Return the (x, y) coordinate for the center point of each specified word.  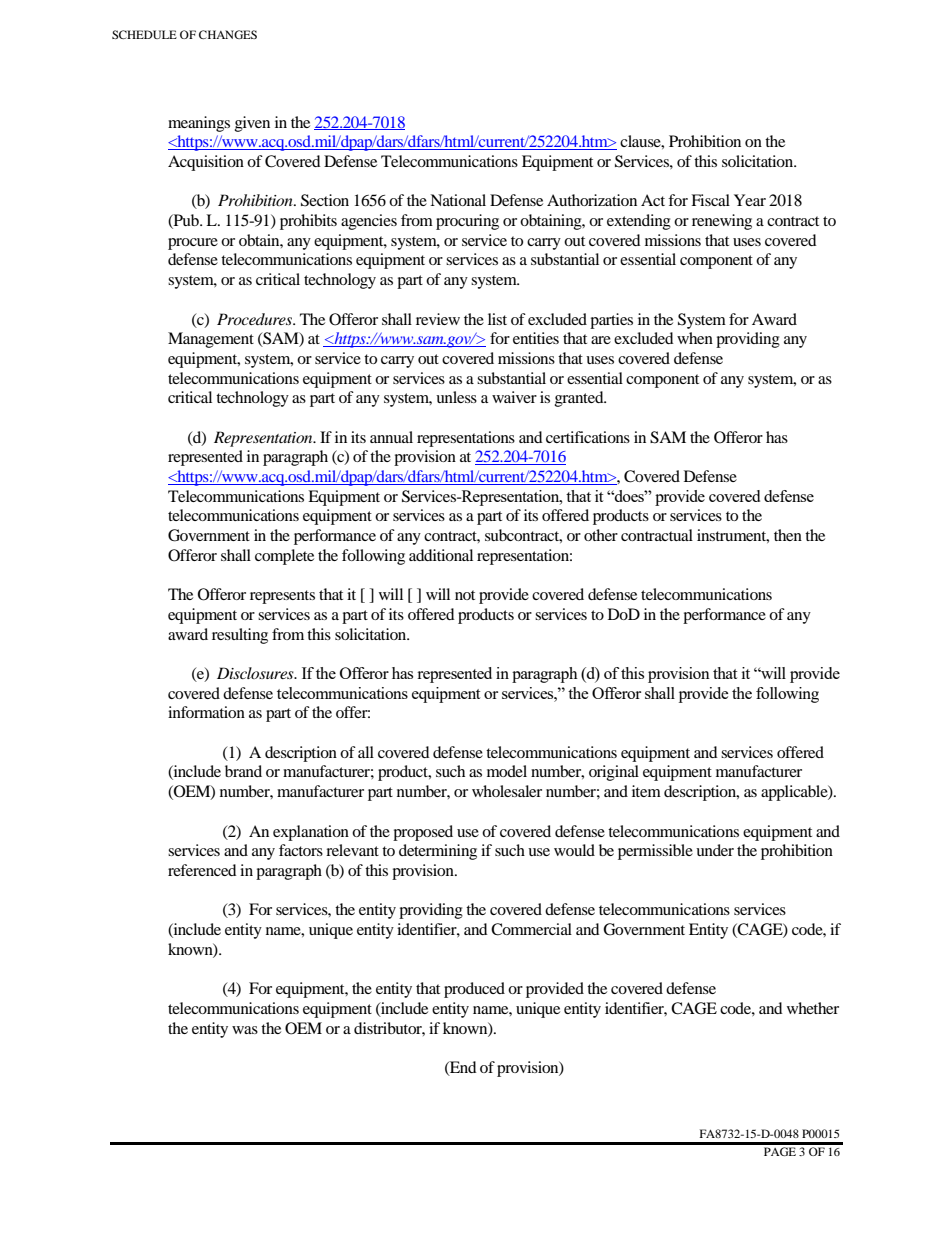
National (458, 200)
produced (474, 990)
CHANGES (228, 34)
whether (813, 1008)
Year (750, 200)
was (245, 1030)
